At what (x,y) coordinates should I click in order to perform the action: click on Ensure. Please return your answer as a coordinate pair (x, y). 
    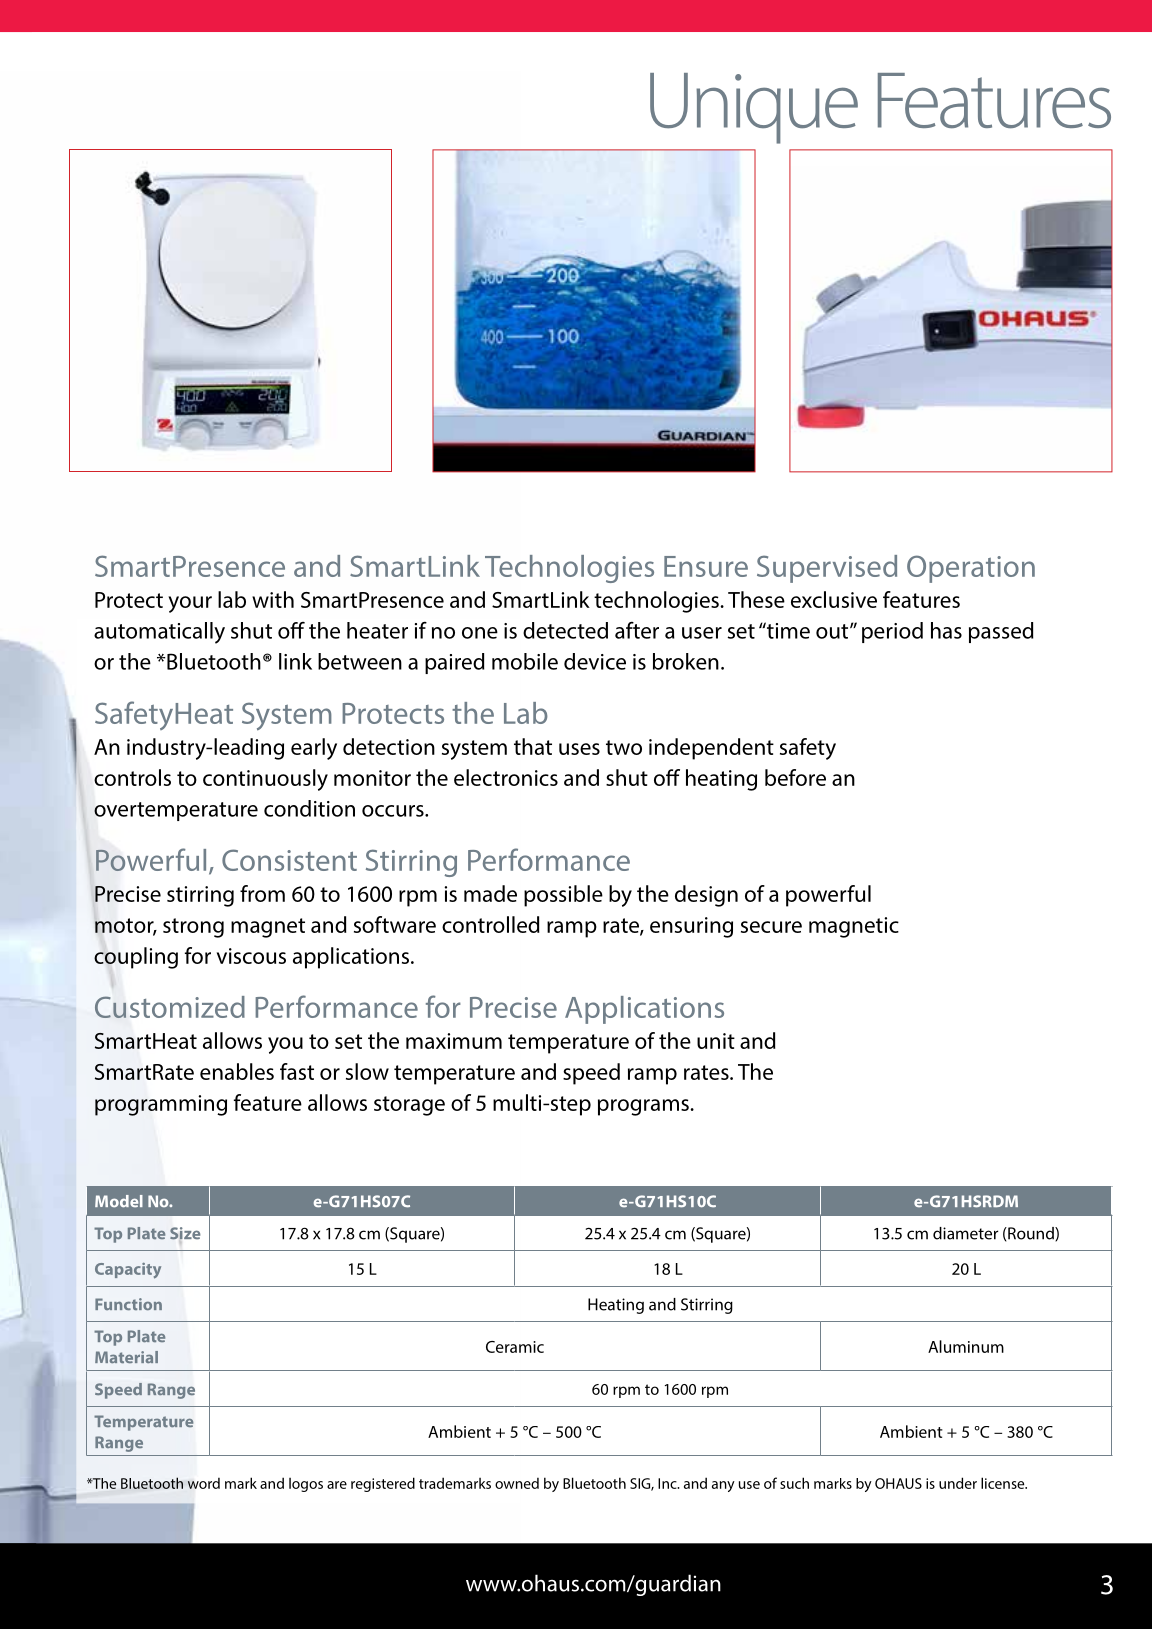
    Looking at the image, I should click on (706, 566).
